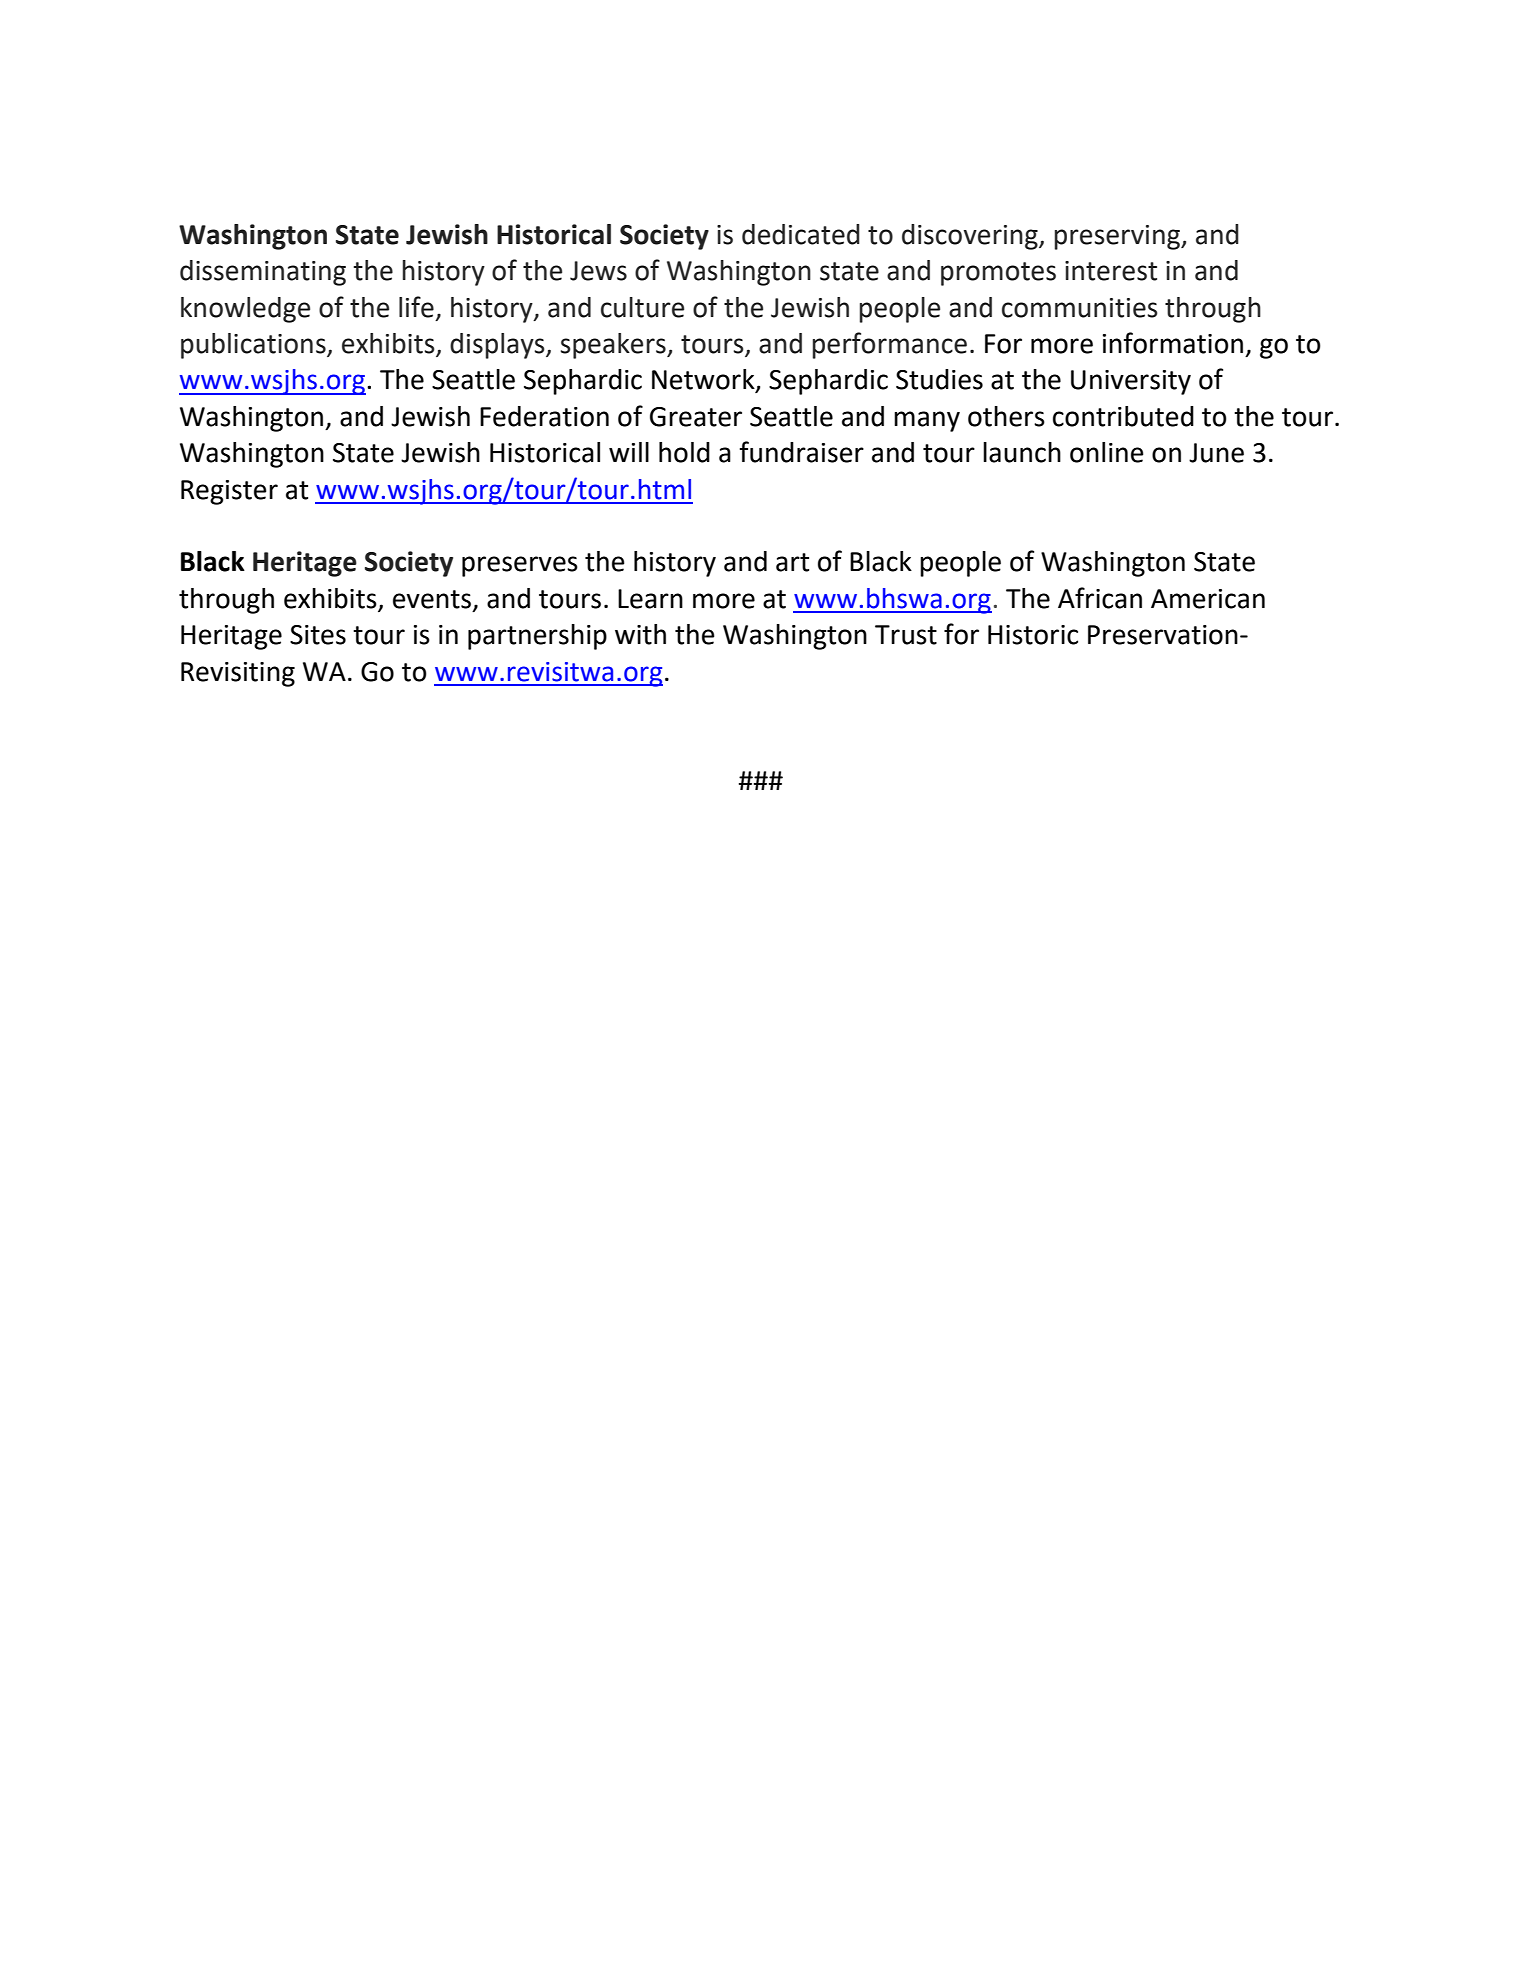 This screenshot has height=1969, width=1522. What do you see at coordinates (318, 635) in the screenshot?
I see `Sites` at bounding box center [318, 635].
